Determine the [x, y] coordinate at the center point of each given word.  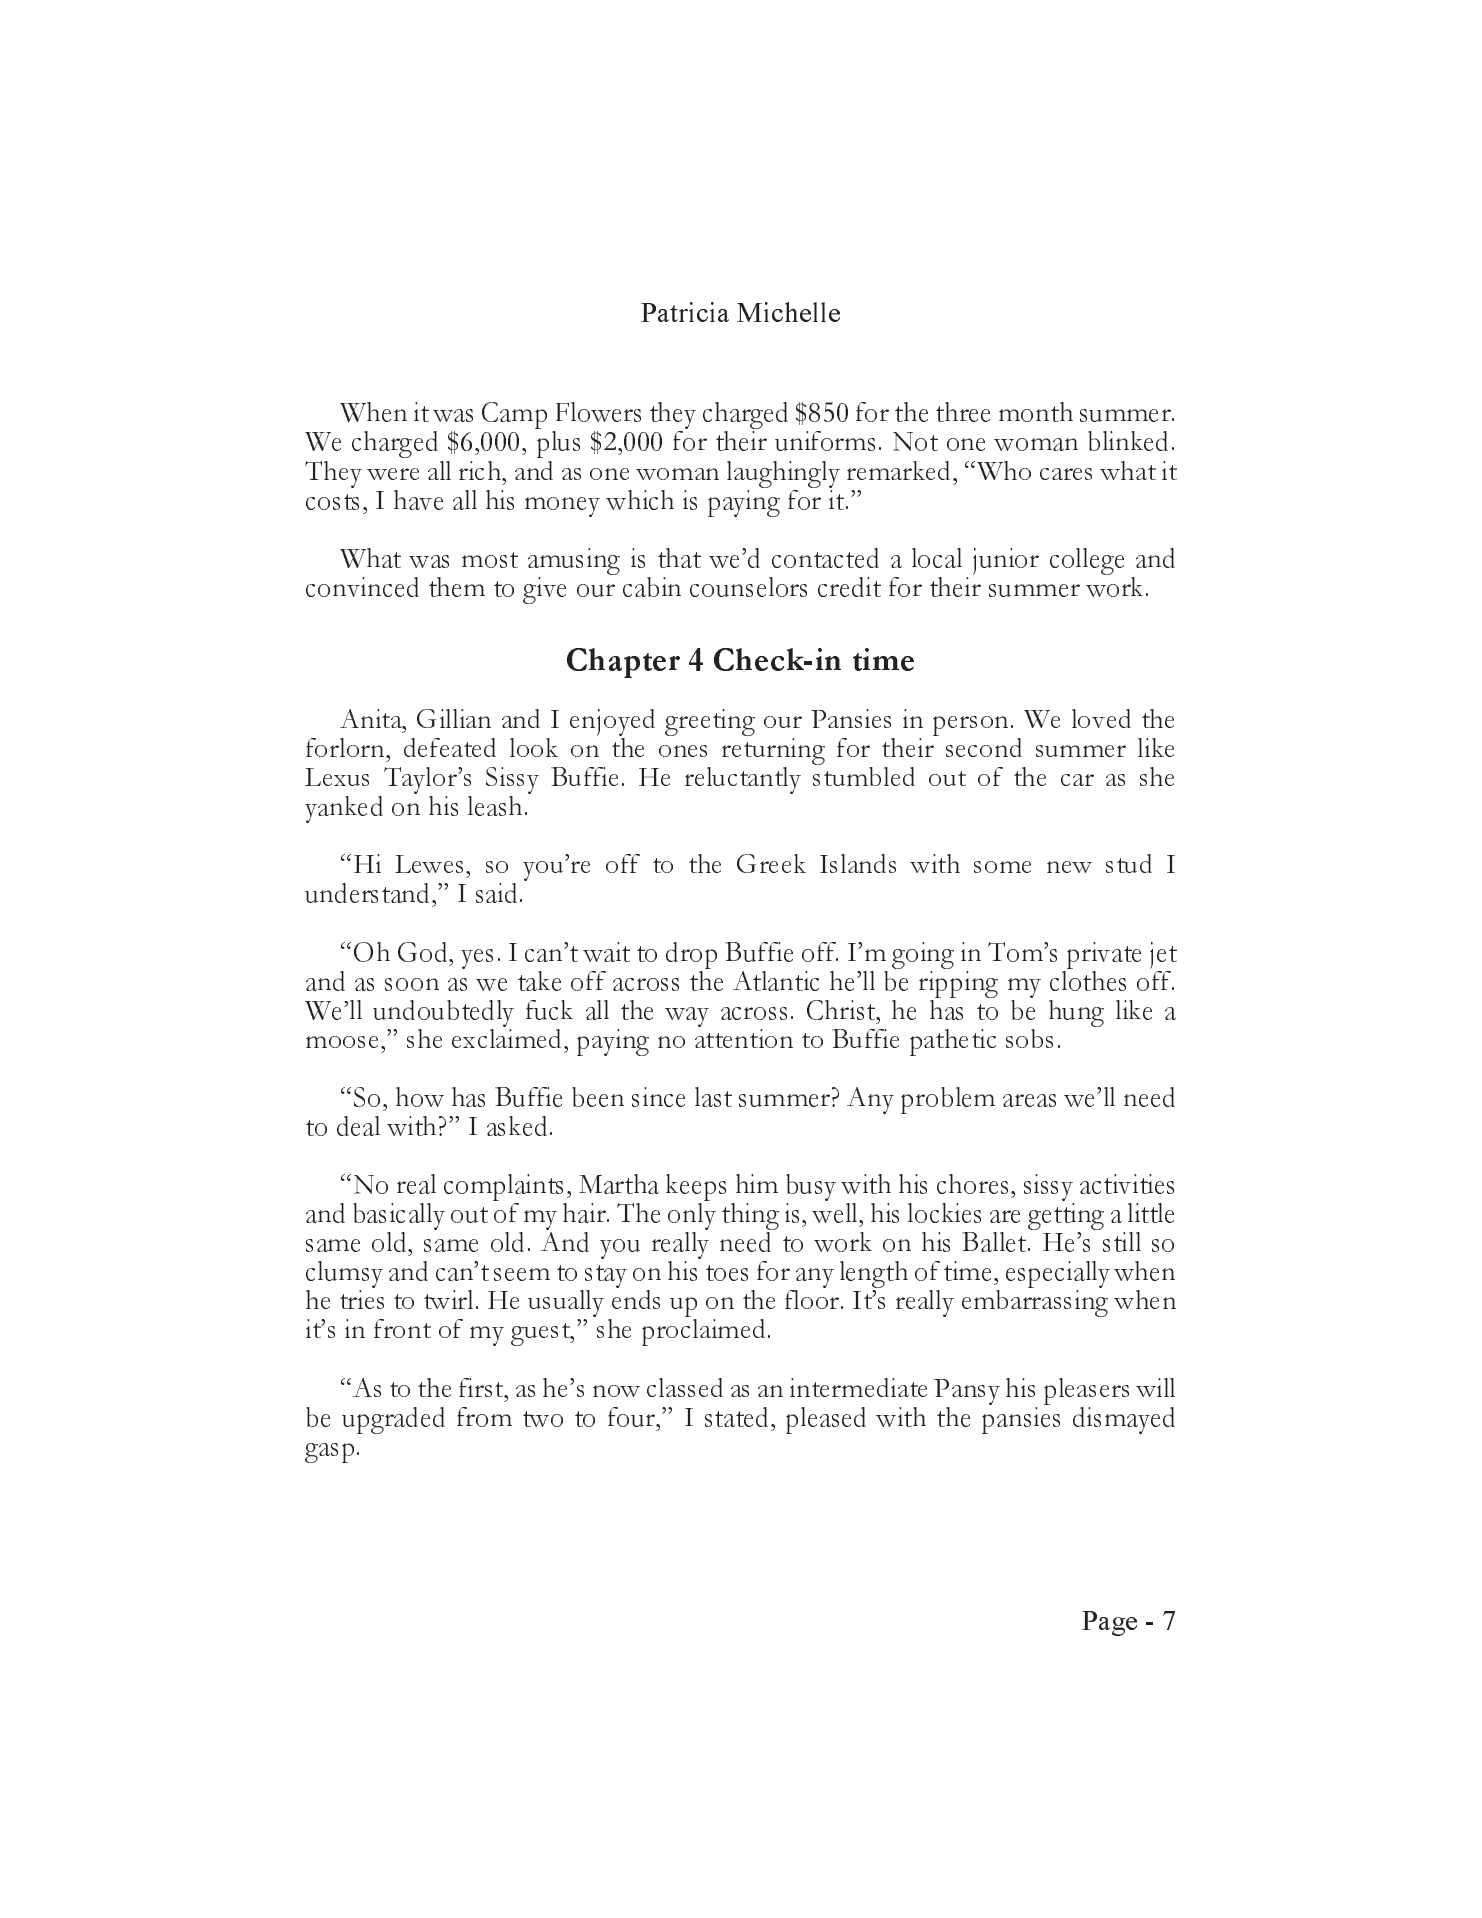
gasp [329, 1453]
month [1036, 412]
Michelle [788, 312]
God [424, 952]
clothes [1088, 979]
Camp [514, 415]
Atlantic [776, 981]
